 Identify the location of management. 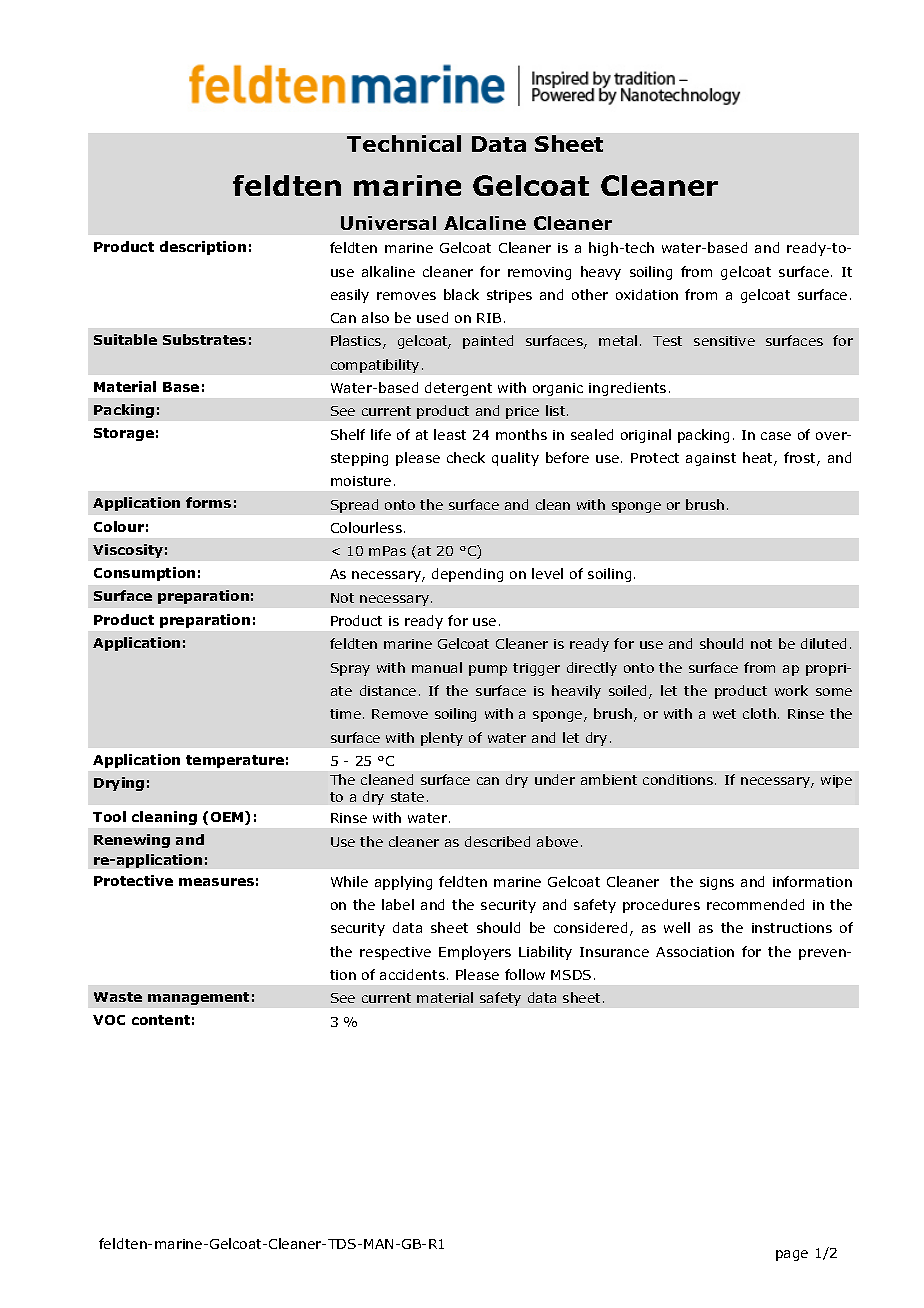
(198, 998).
